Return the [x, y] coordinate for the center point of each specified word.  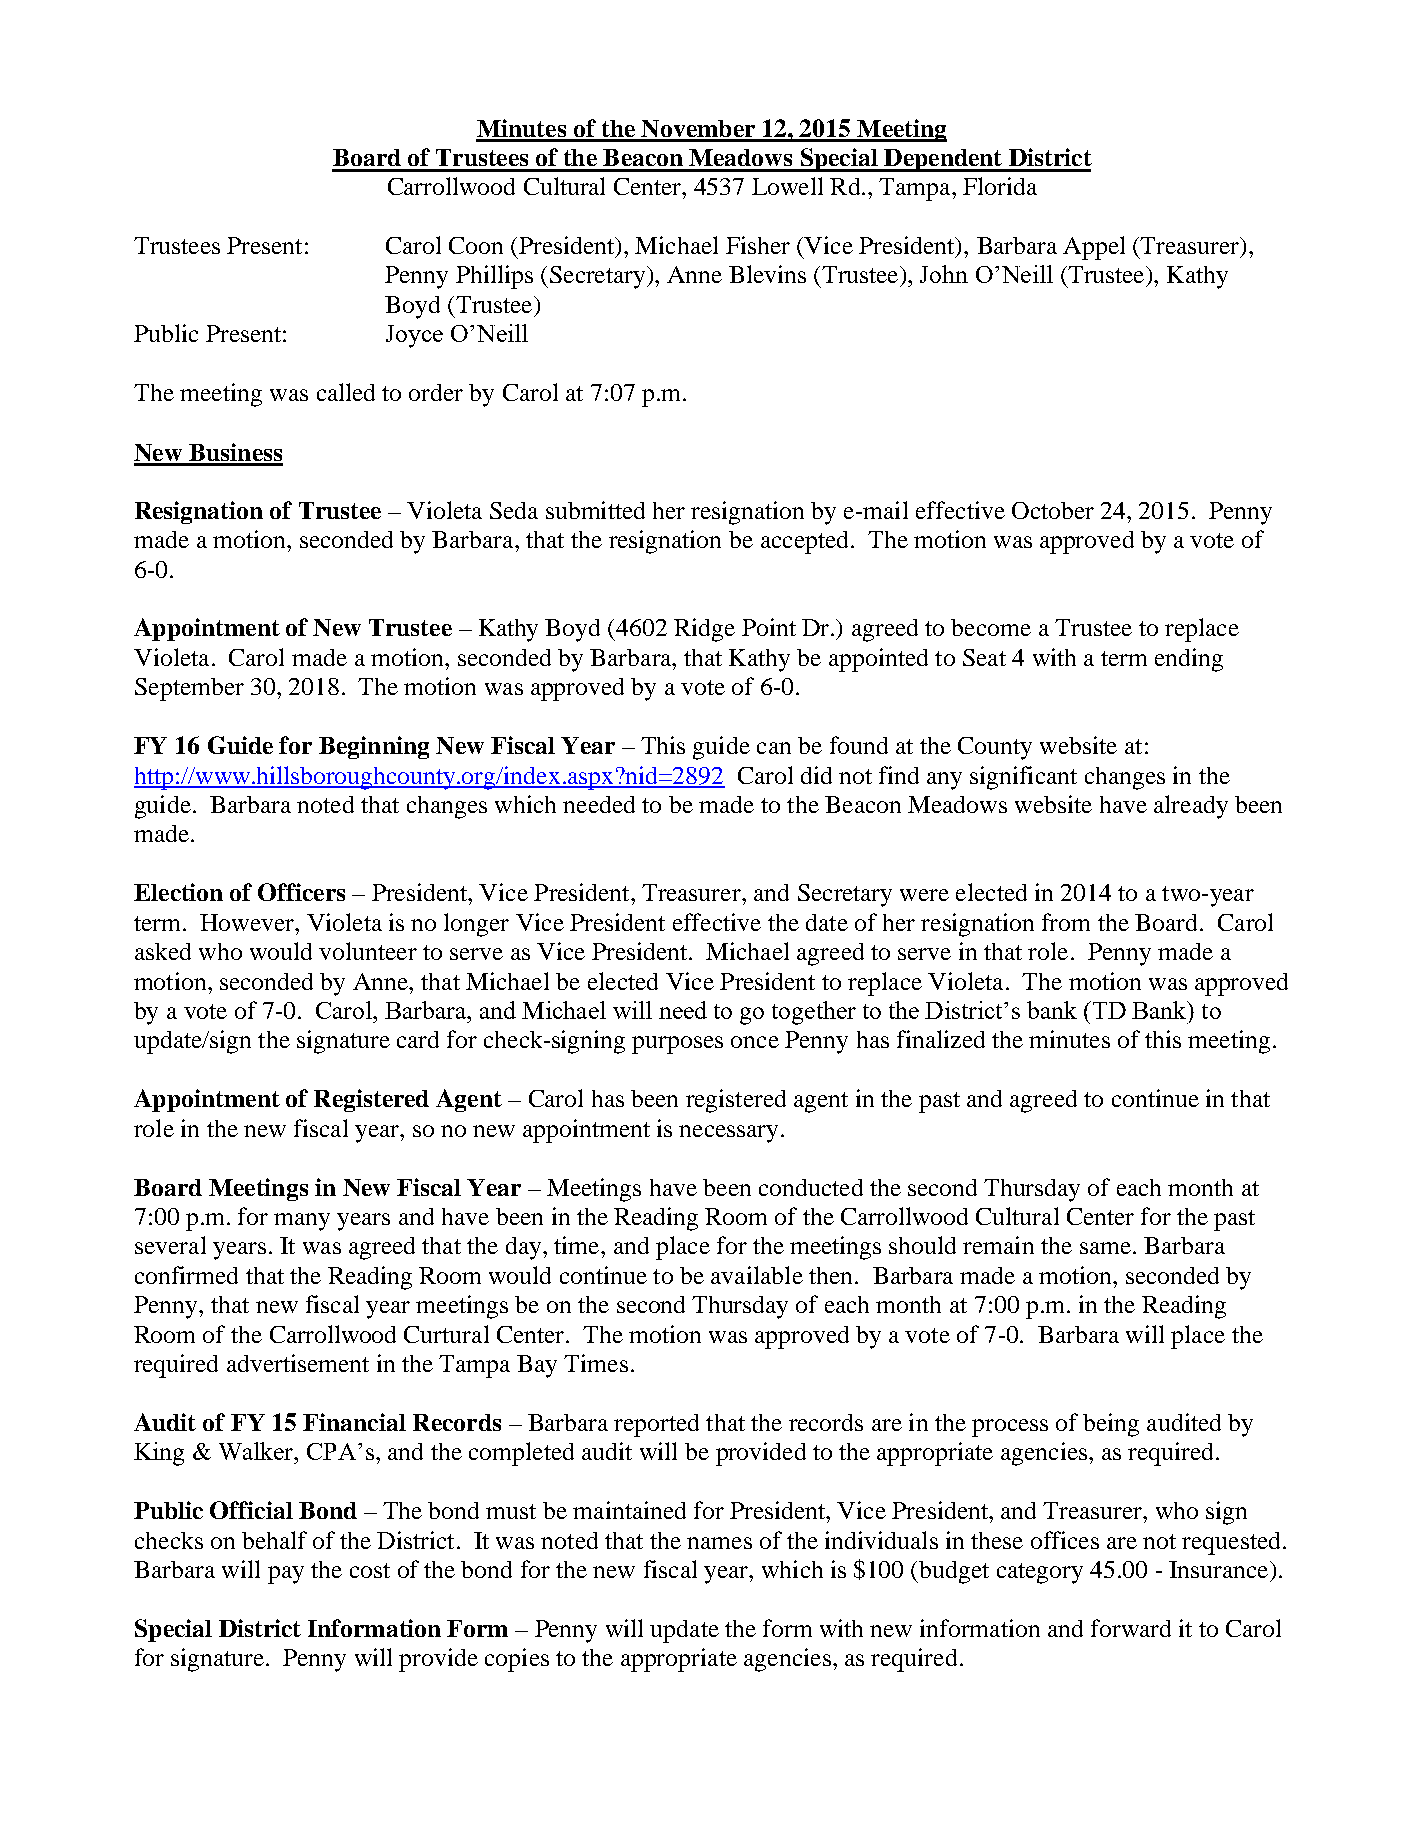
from [1066, 922]
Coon [476, 245]
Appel [1094, 248]
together [814, 1013]
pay [286, 1575]
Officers [301, 892]
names [719, 1543]
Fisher [758, 245]
